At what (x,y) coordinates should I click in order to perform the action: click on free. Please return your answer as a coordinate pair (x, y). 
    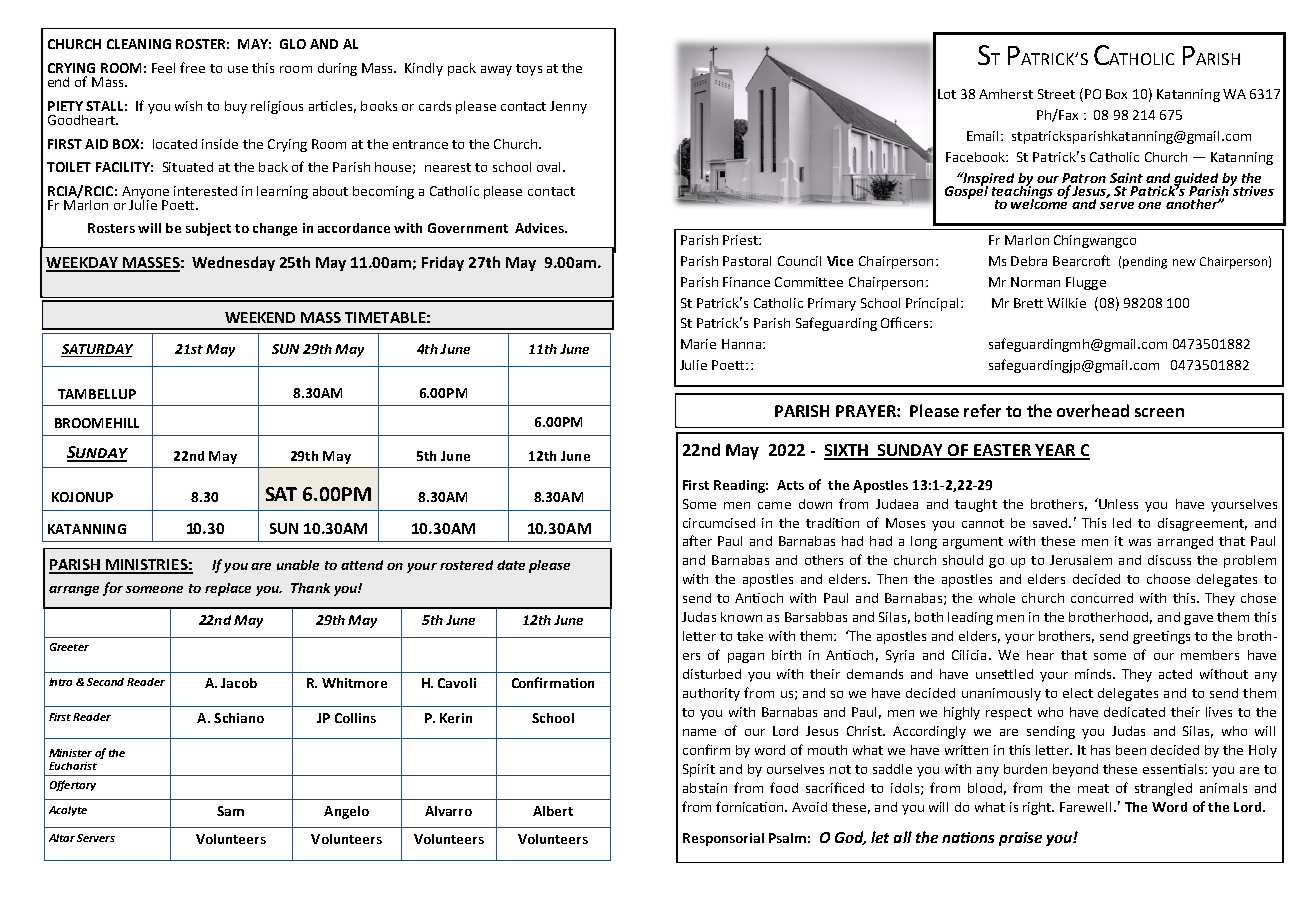
    Looking at the image, I should click on (192, 67).
